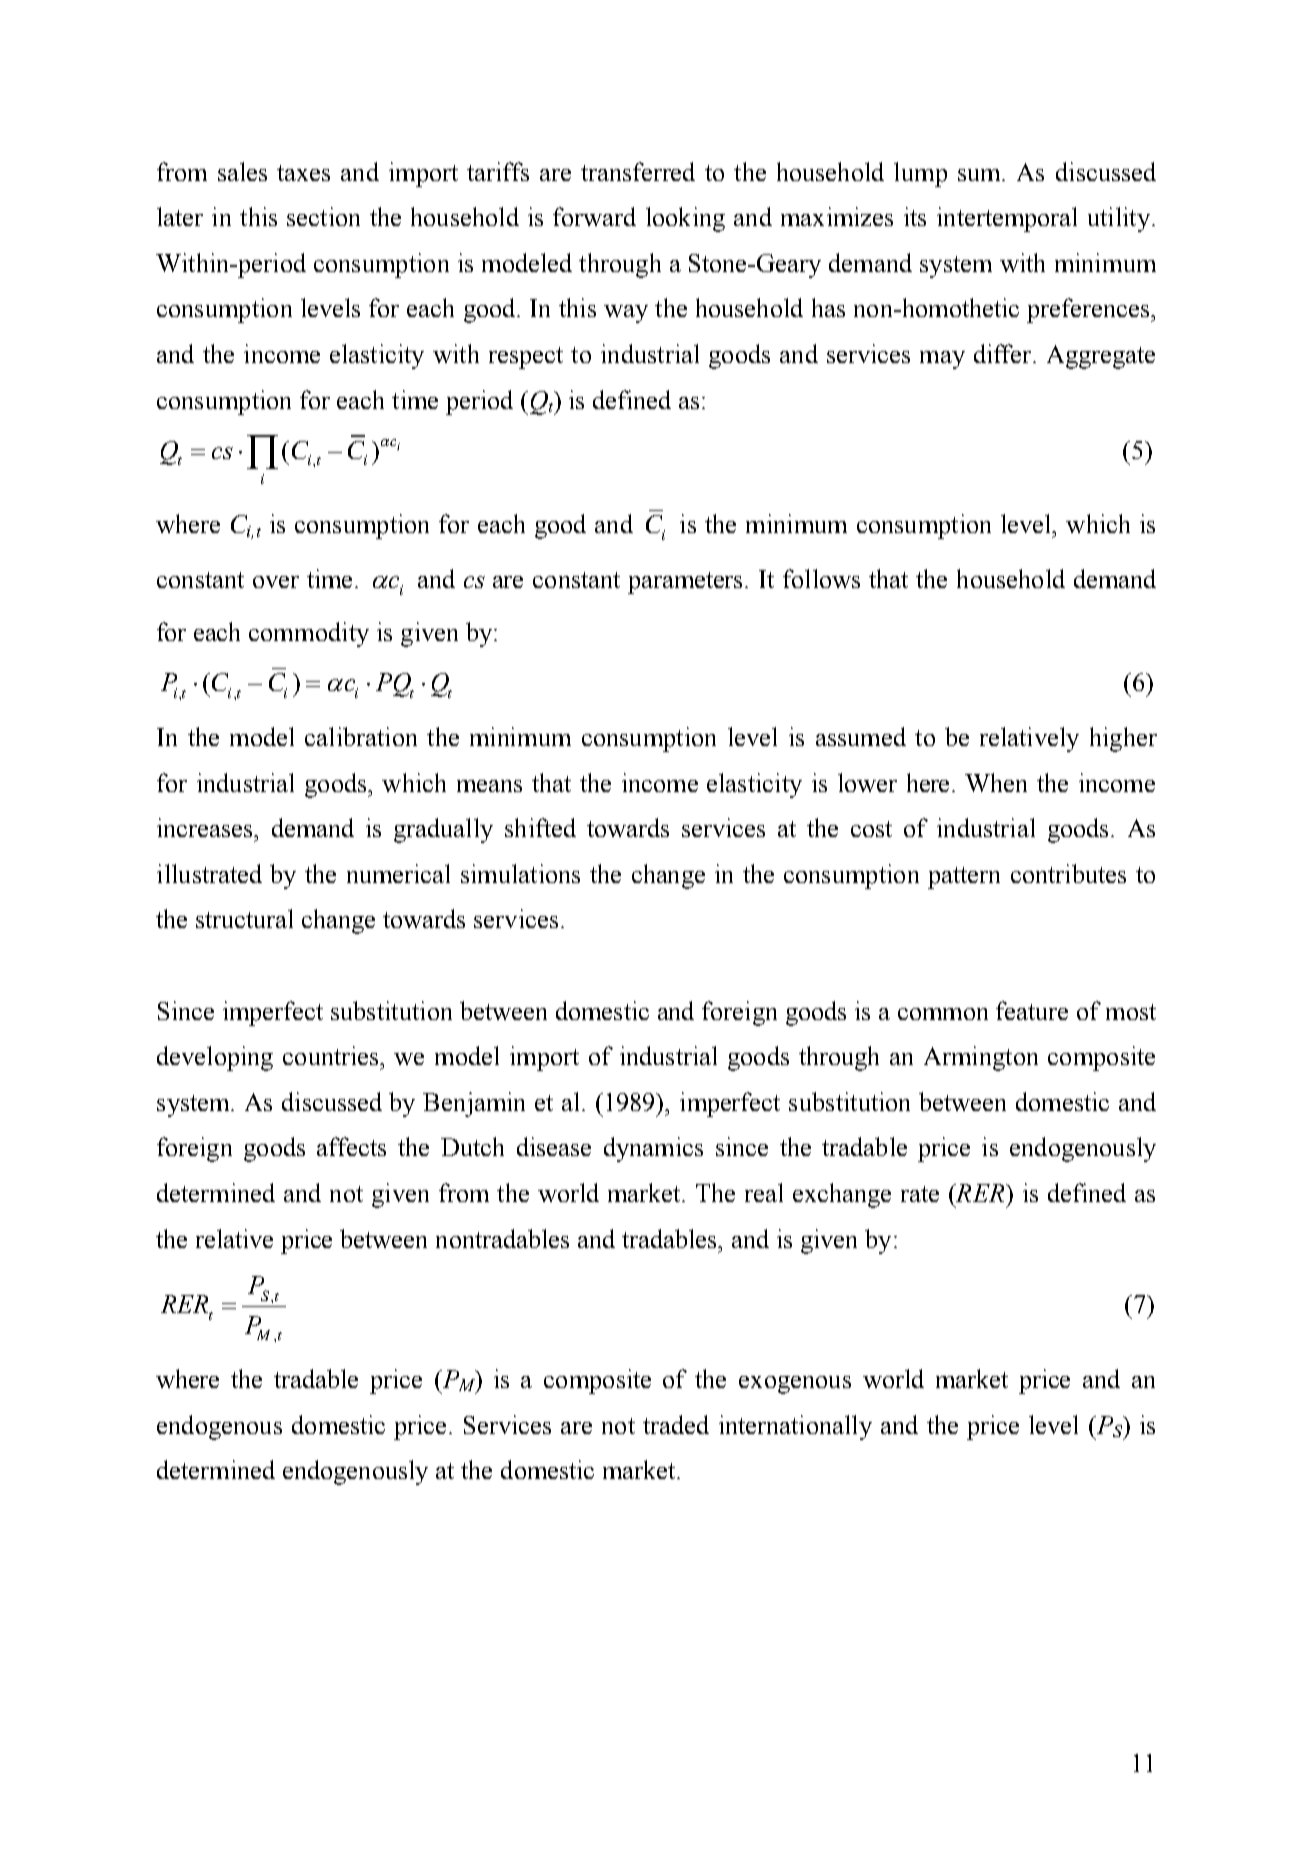  What do you see at coordinates (653, 1149) in the screenshot?
I see `dynamics` at bounding box center [653, 1149].
